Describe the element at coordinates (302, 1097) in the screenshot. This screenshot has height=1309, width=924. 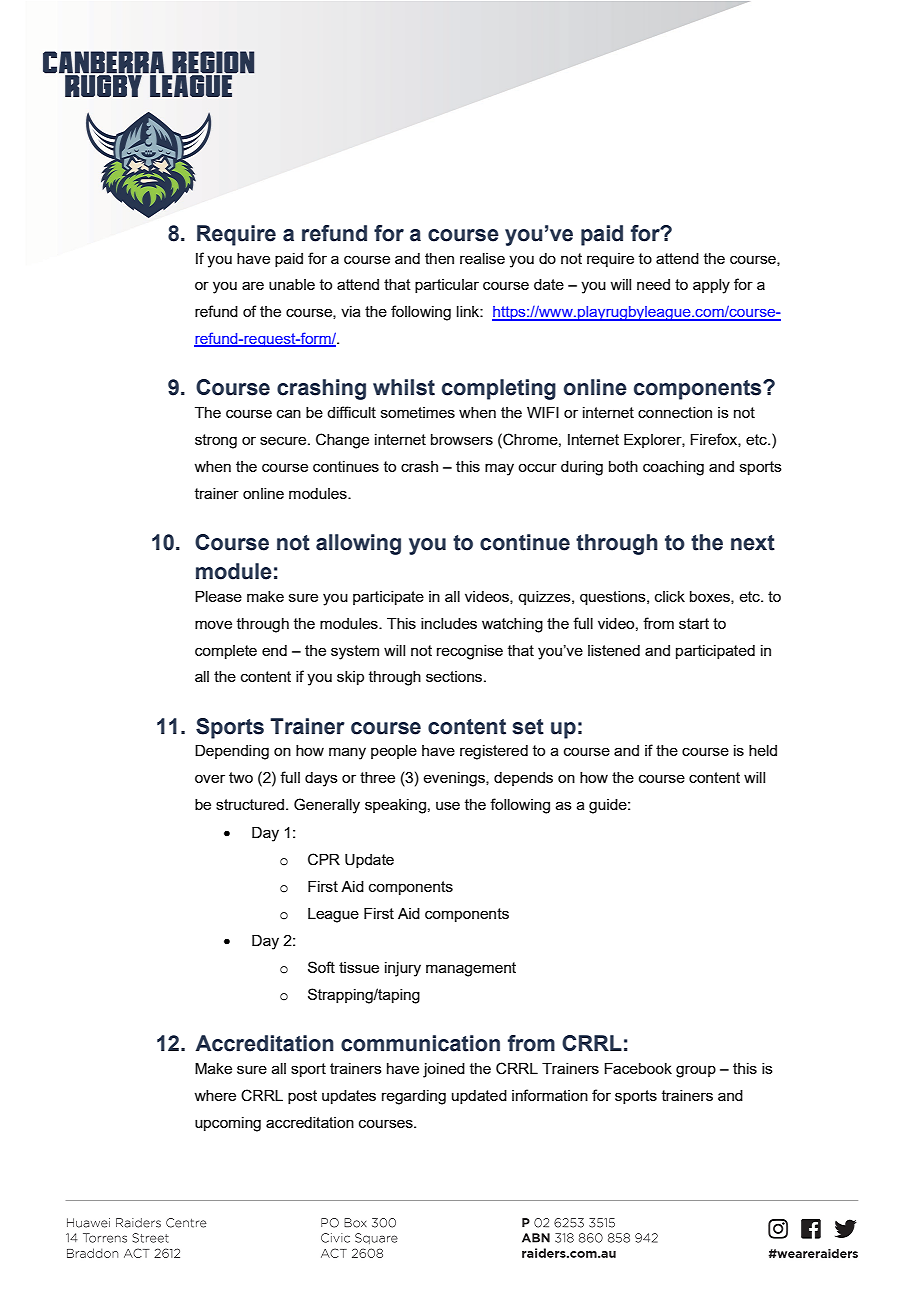
I see `post` at that location.
